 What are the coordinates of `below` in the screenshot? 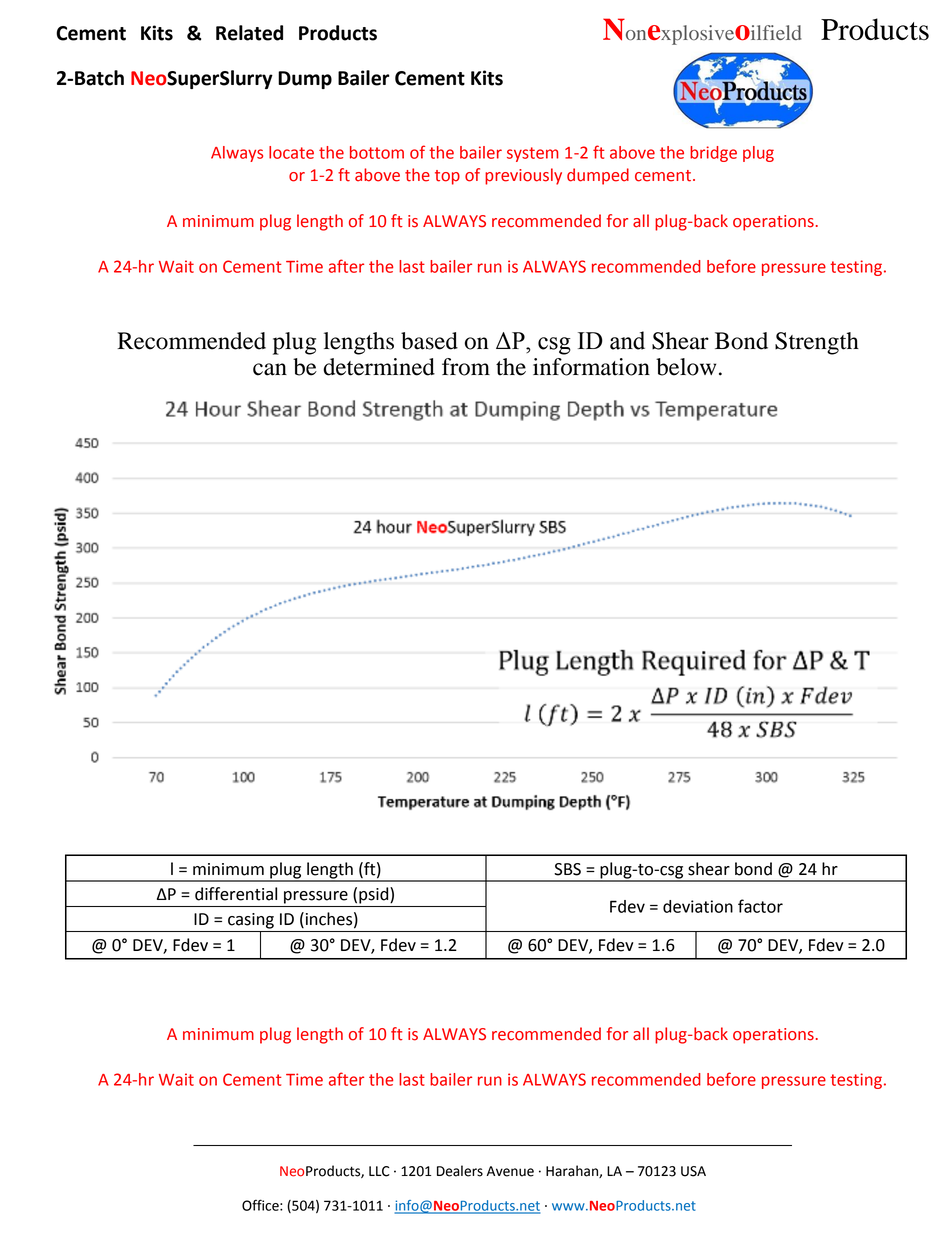 It's located at (686, 367).
